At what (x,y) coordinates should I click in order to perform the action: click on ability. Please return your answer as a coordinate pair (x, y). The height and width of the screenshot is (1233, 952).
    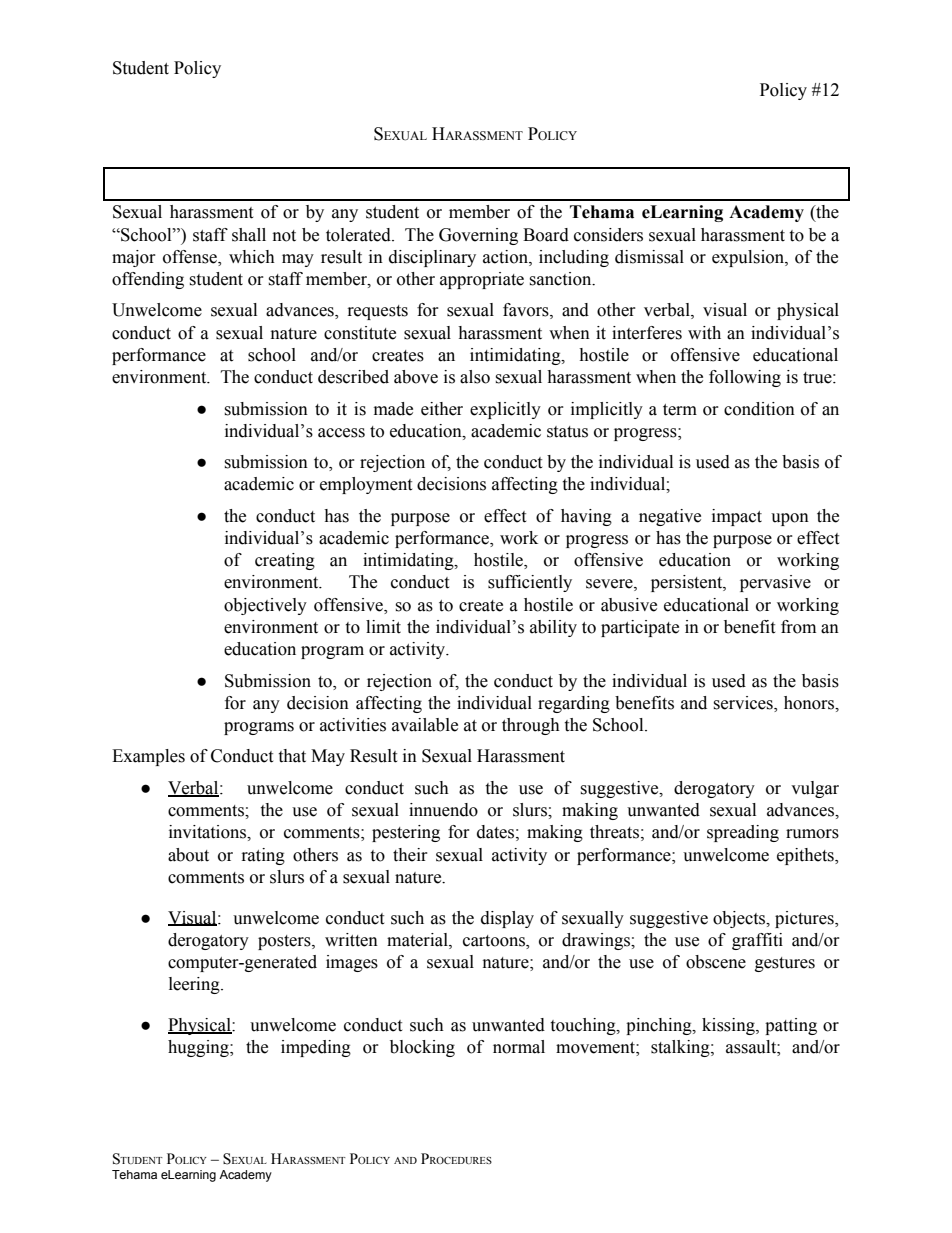
    Looking at the image, I should click on (553, 628).
